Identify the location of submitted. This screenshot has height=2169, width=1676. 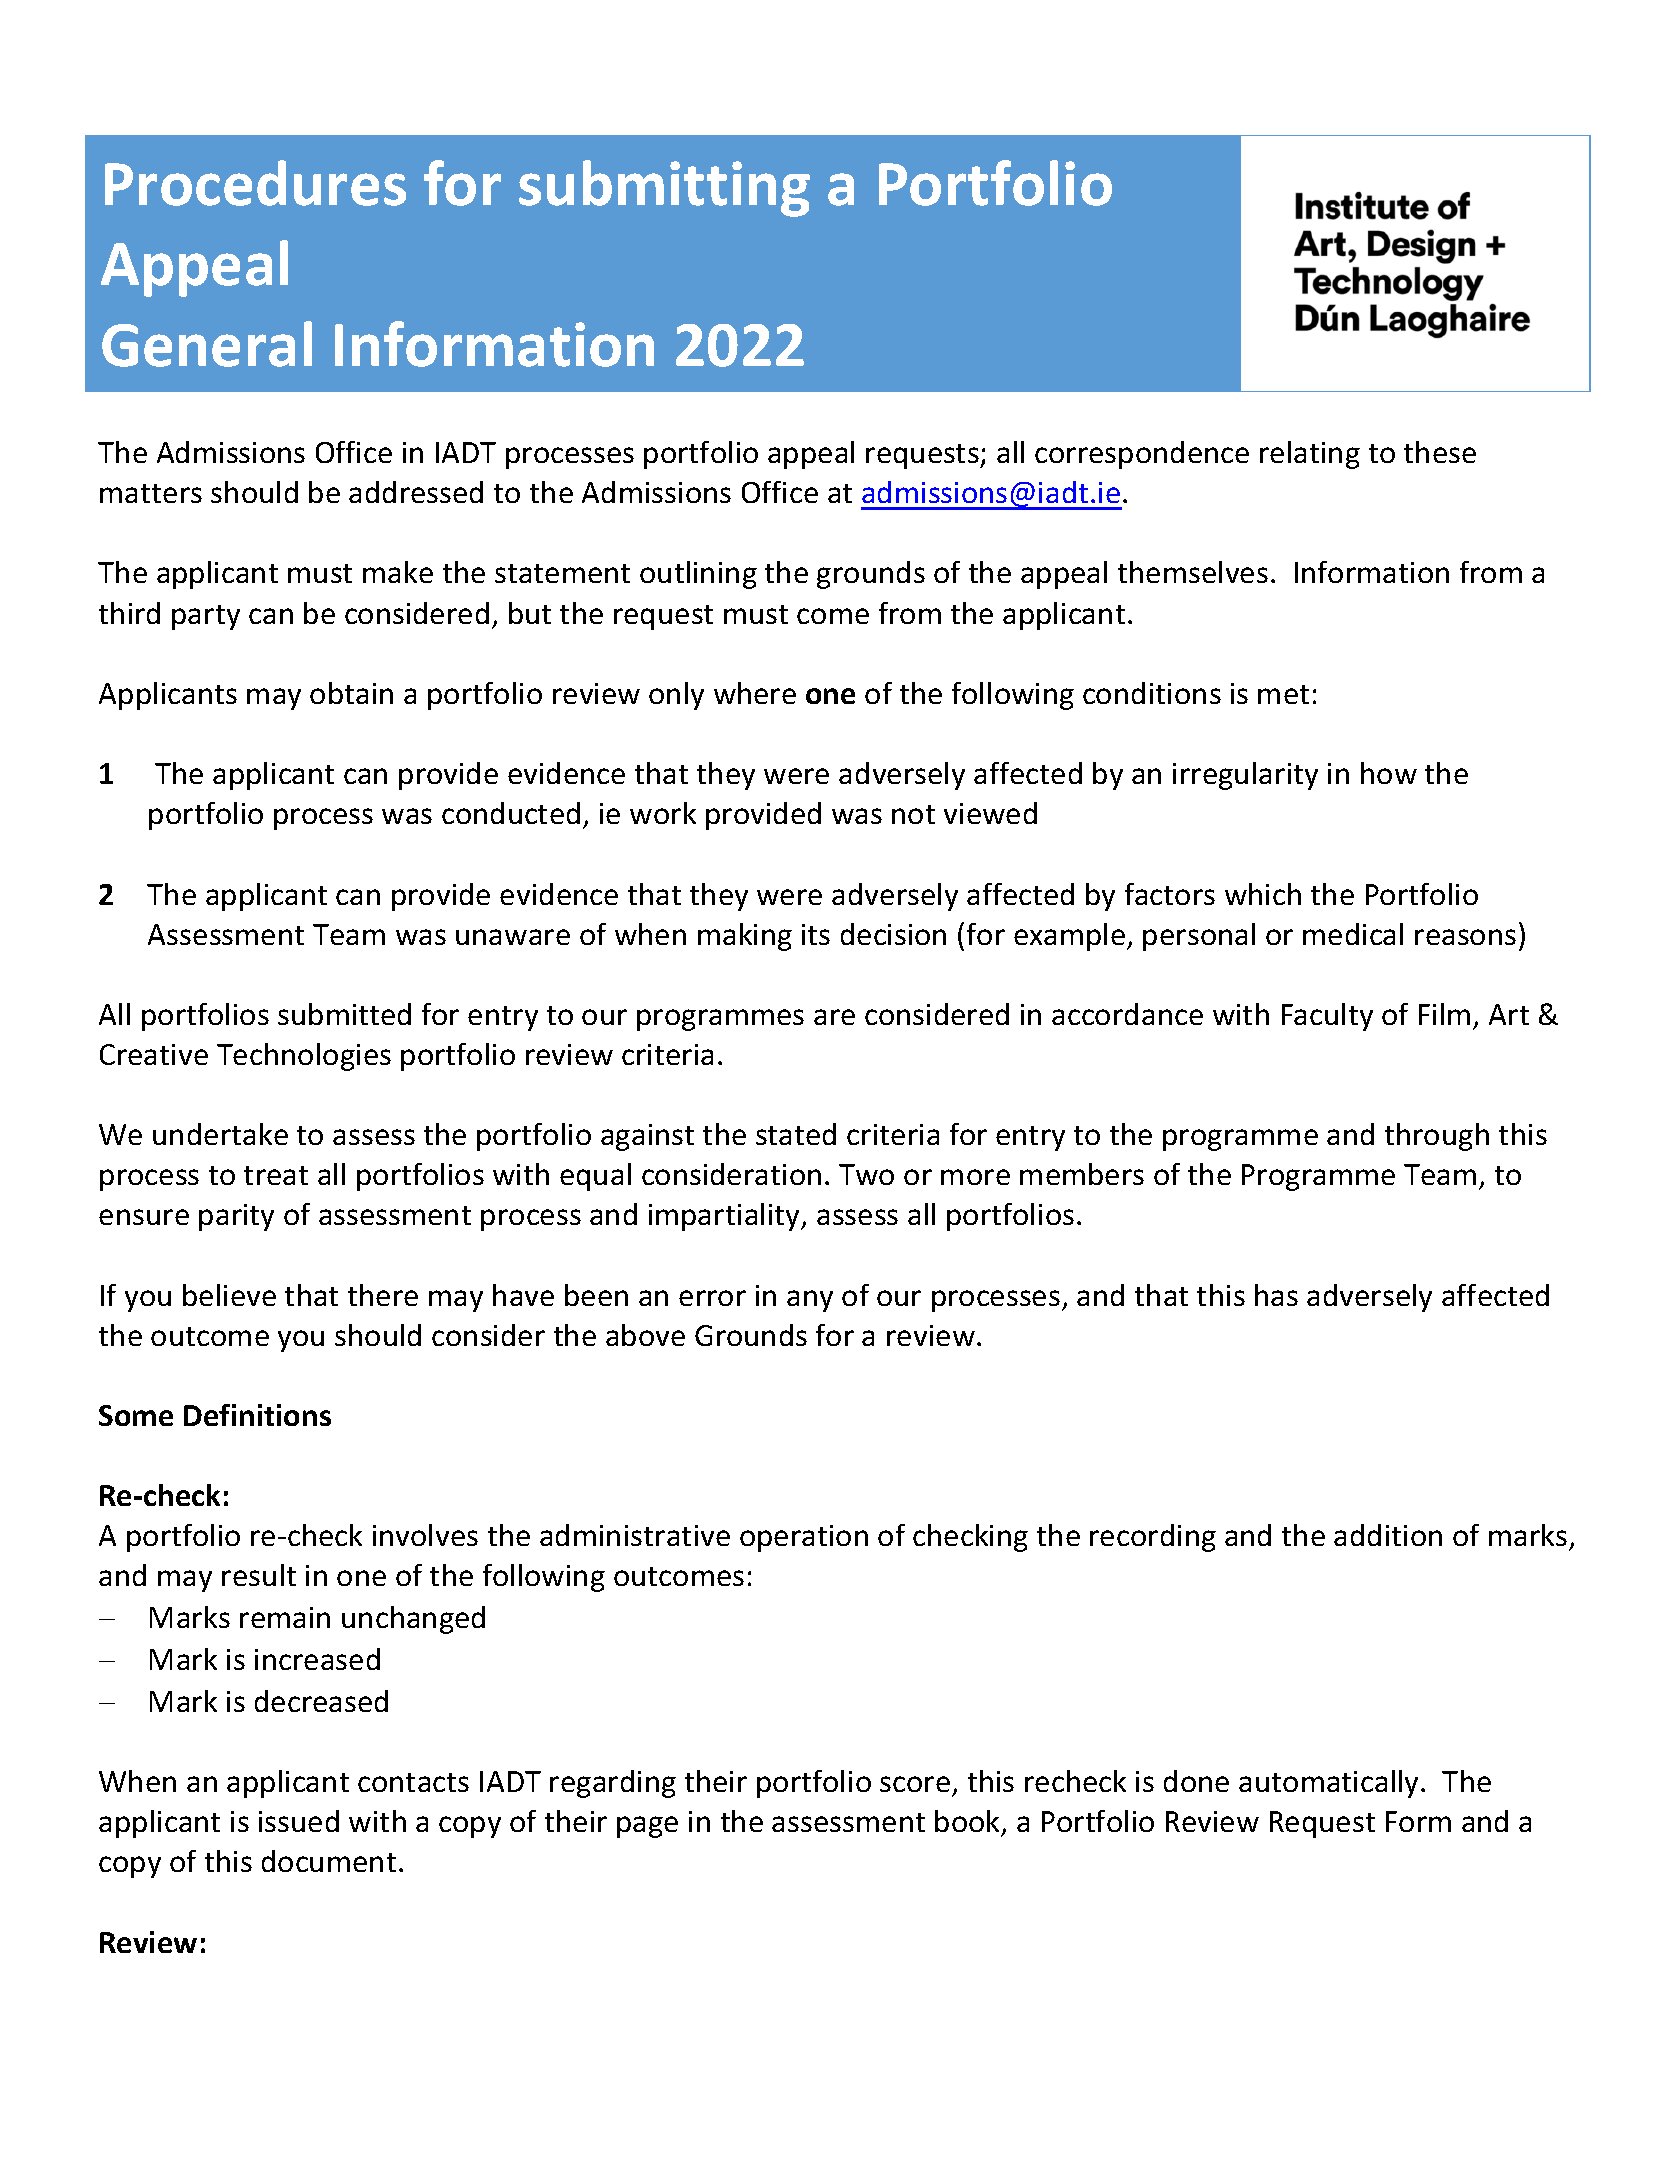
(344, 1014).
